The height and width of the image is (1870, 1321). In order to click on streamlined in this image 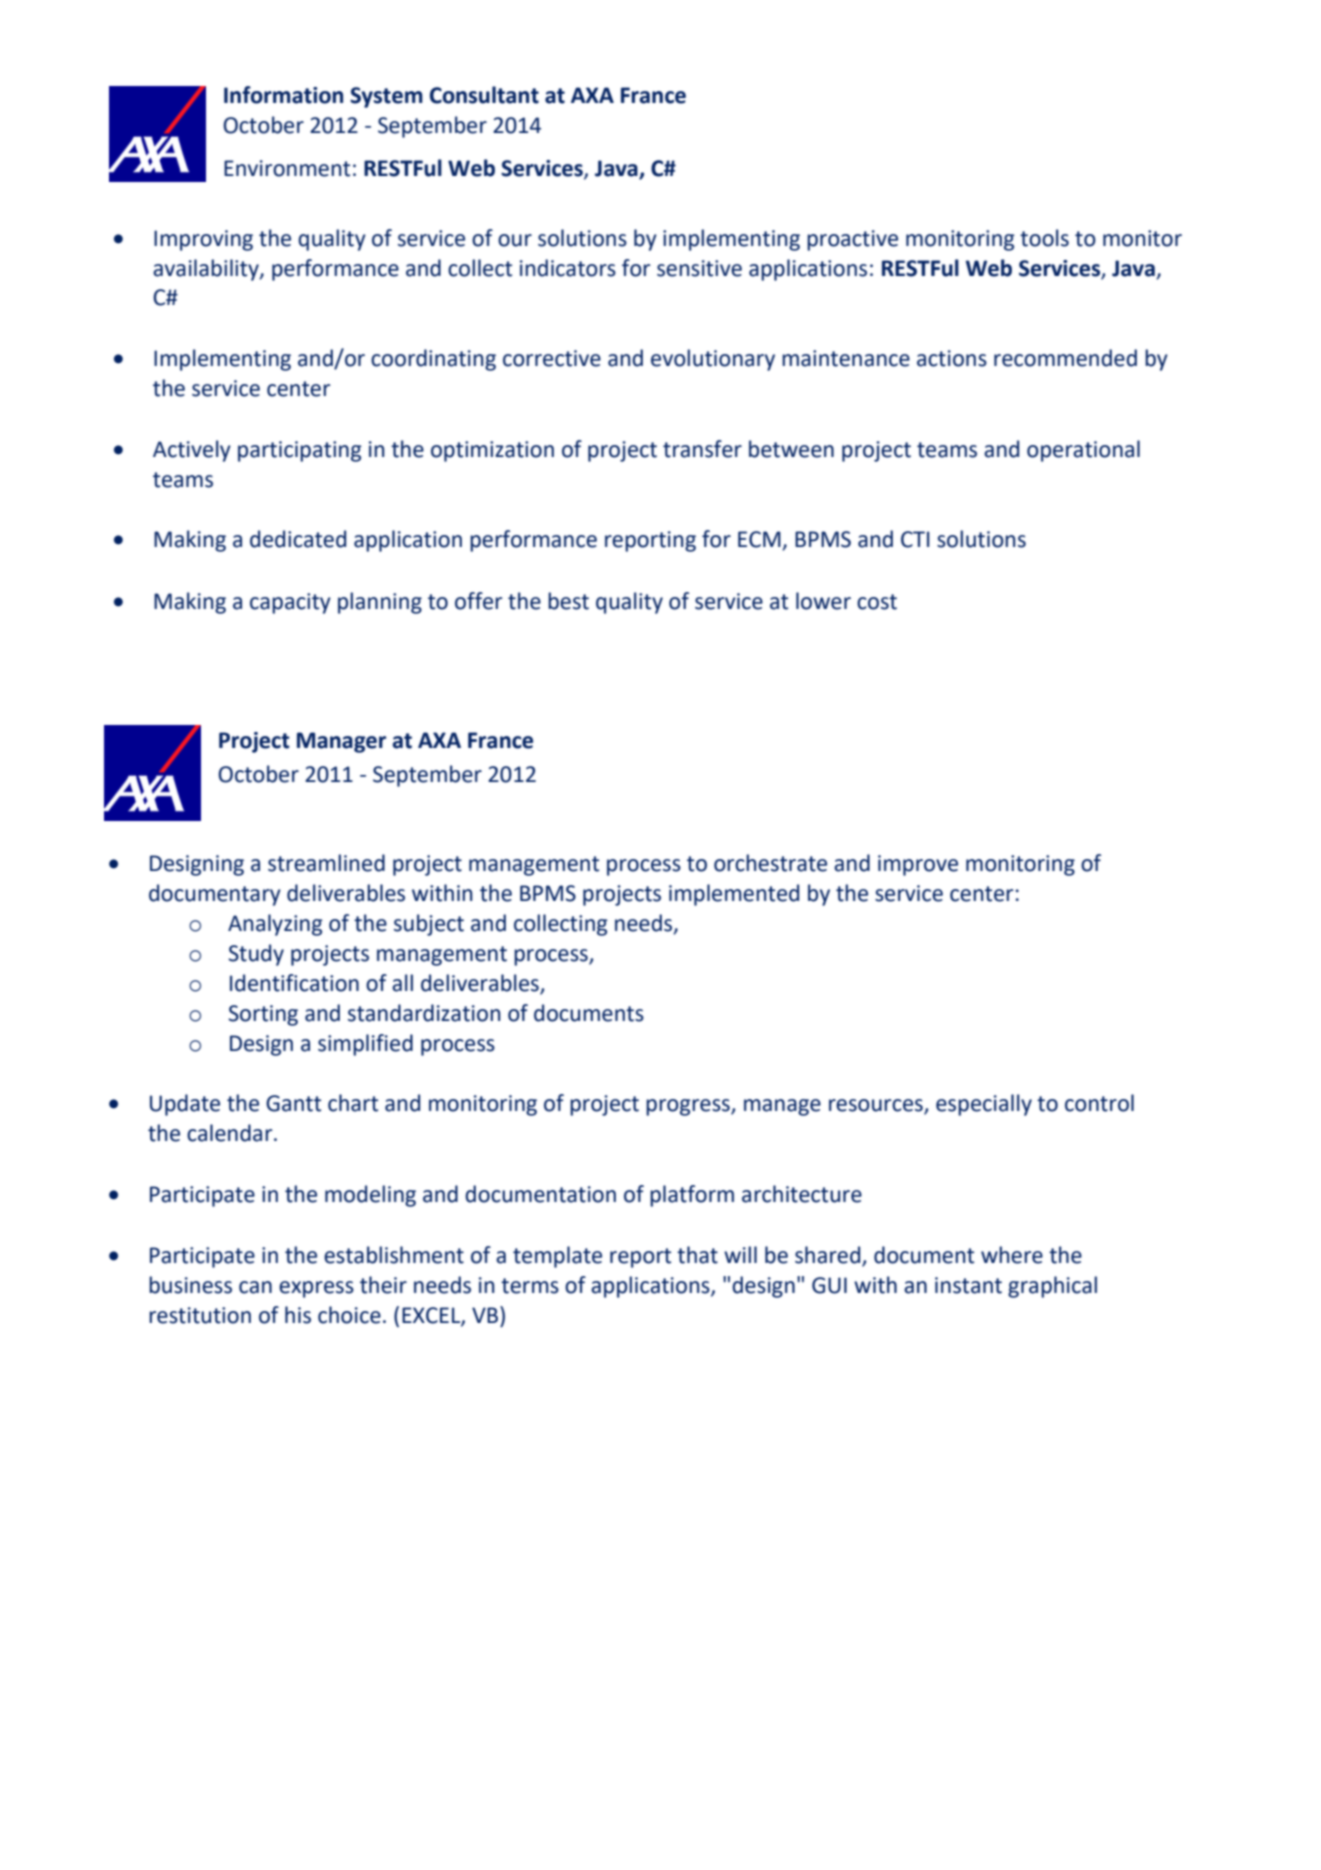, I will do `click(326, 863)`.
